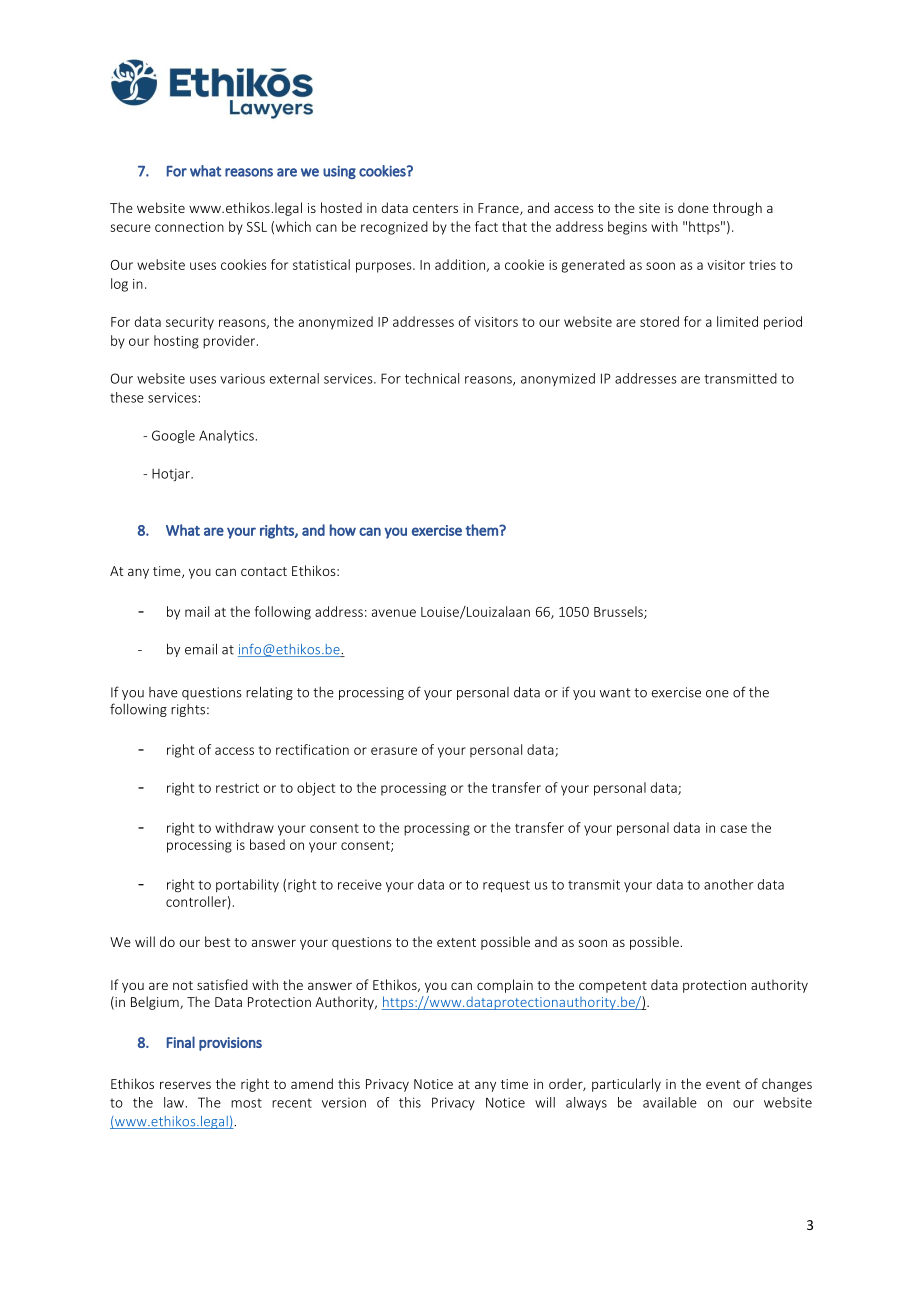  Describe the element at coordinates (693, 207) in the screenshot. I see `done` at that location.
